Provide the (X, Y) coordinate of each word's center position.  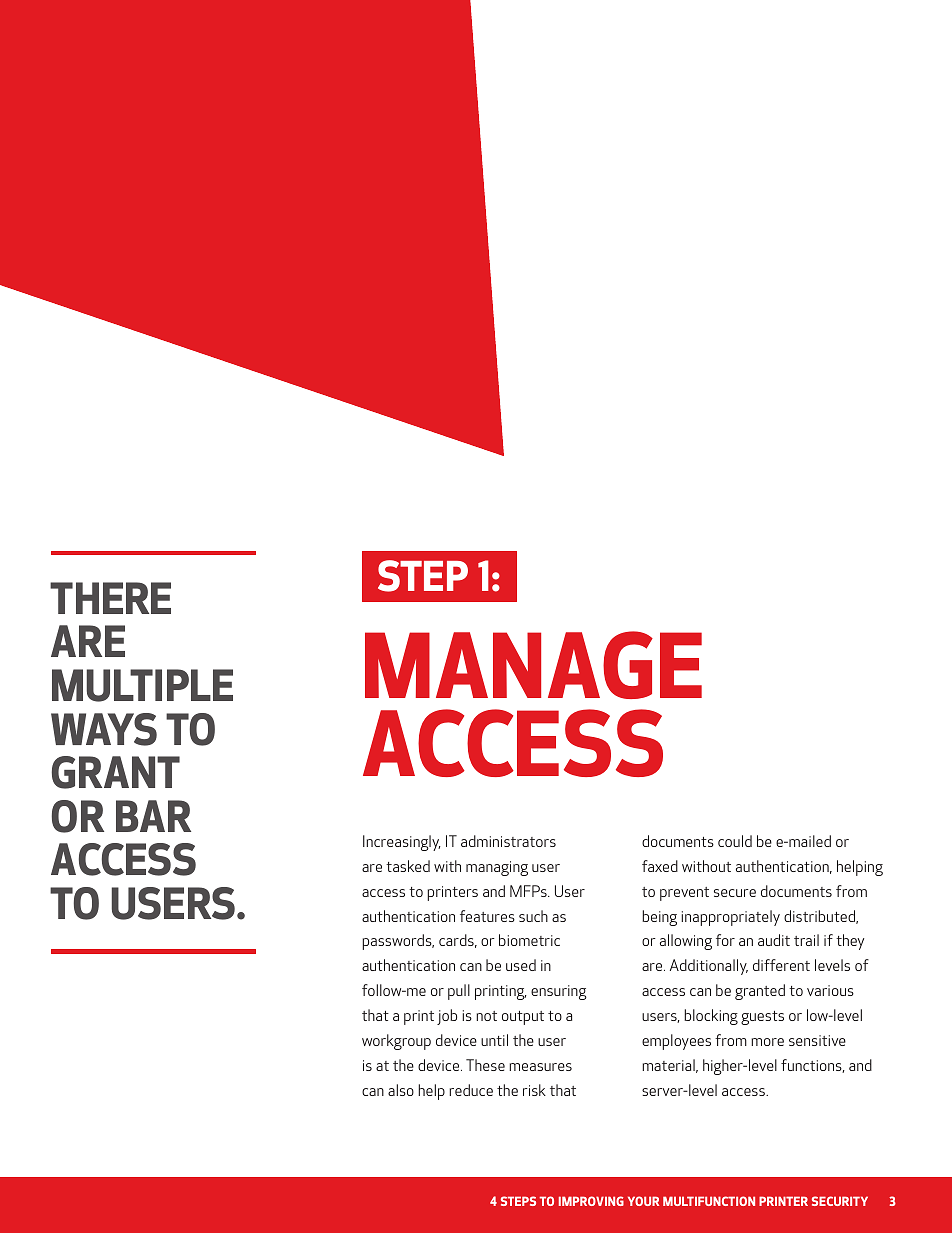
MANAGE (533, 665)
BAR (153, 816)
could (735, 841)
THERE (110, 598)
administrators (508, 841)
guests (762, 1018)
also (401, 1090)
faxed (660, 866)
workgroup (396, 1042)
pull (459, 992)
